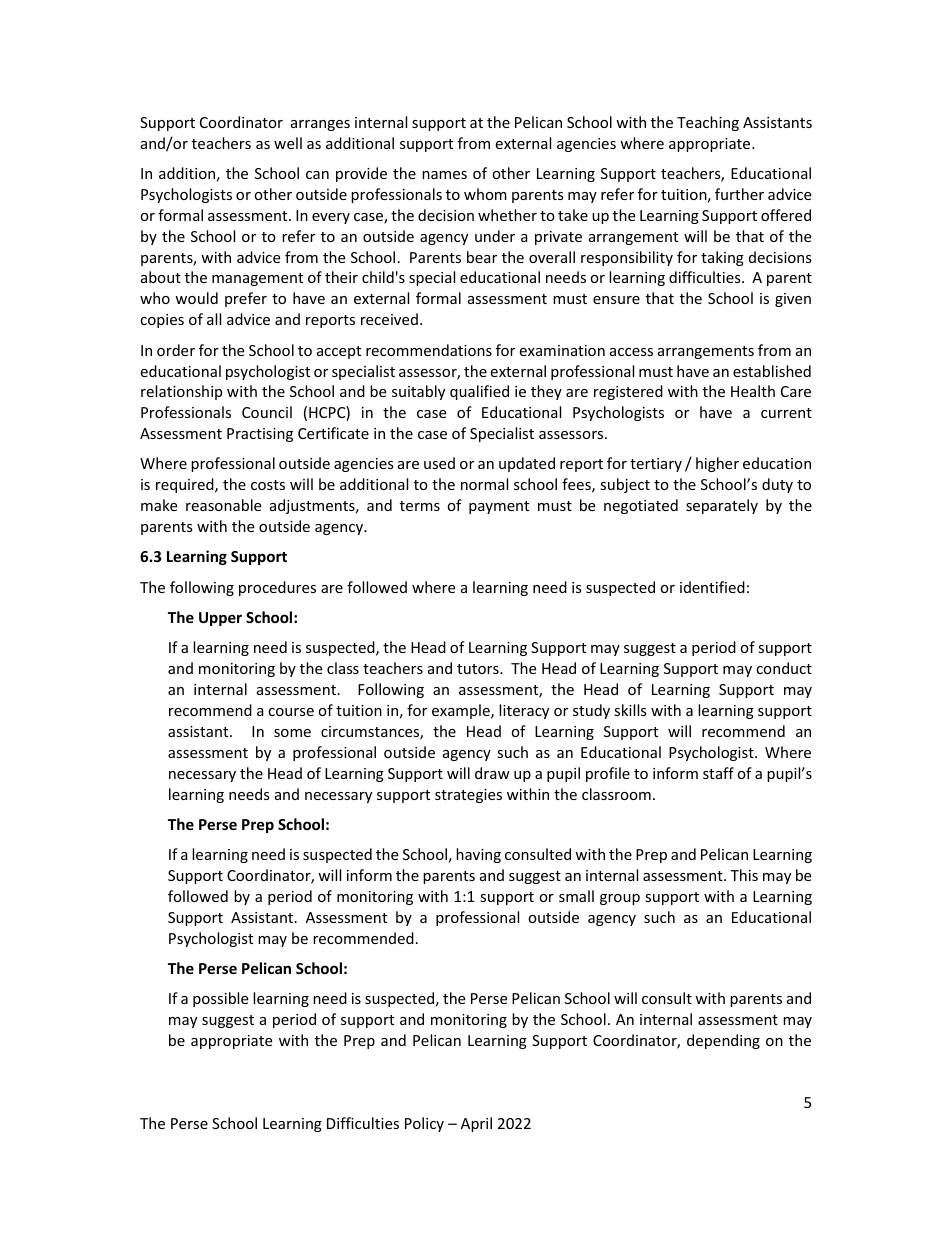  What do you see at coordinates (718, 773) in the screenshot?
I see `staff` at bounding box center [718, 773].
